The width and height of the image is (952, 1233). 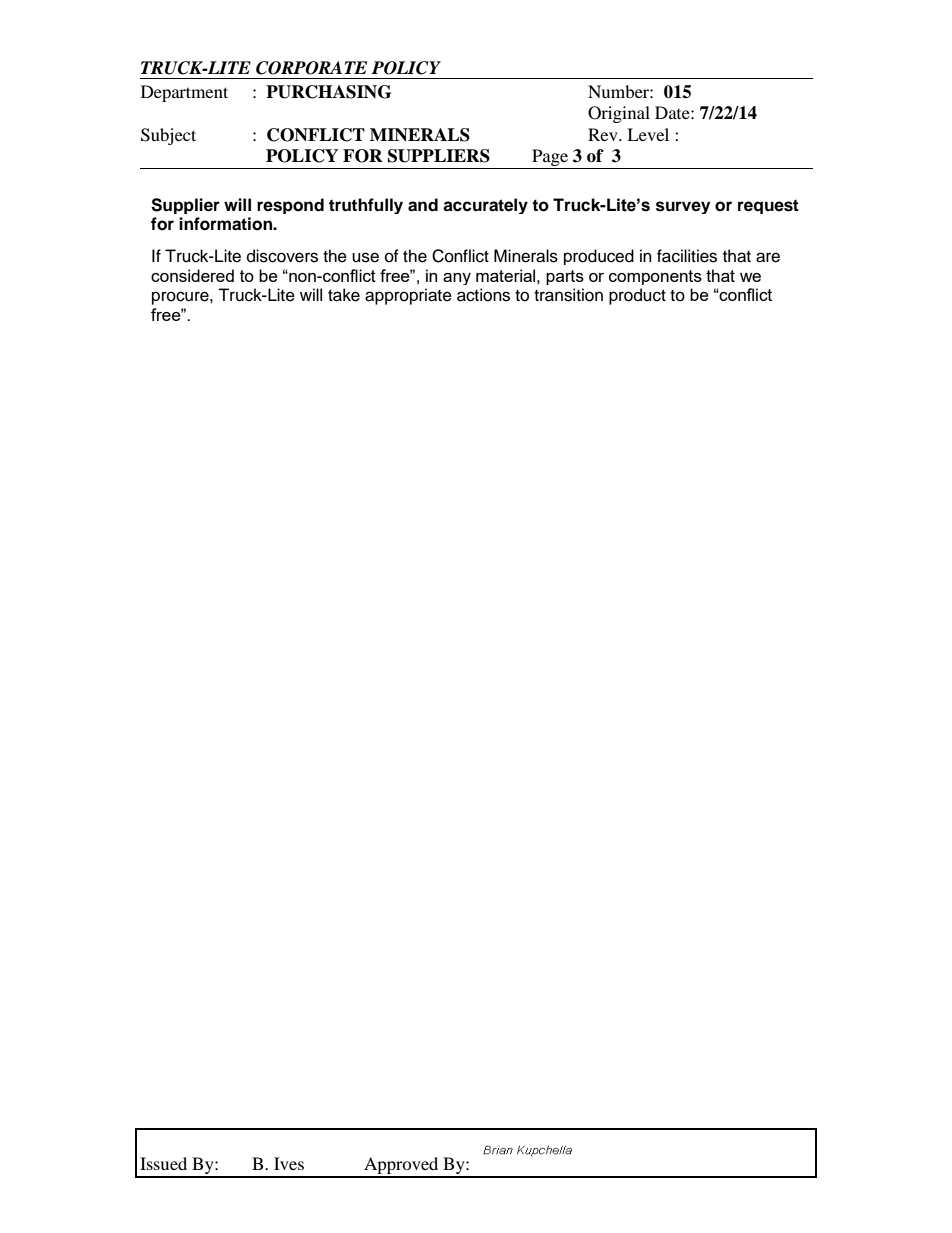 I want to click on product, so click(x=637, y=296).
